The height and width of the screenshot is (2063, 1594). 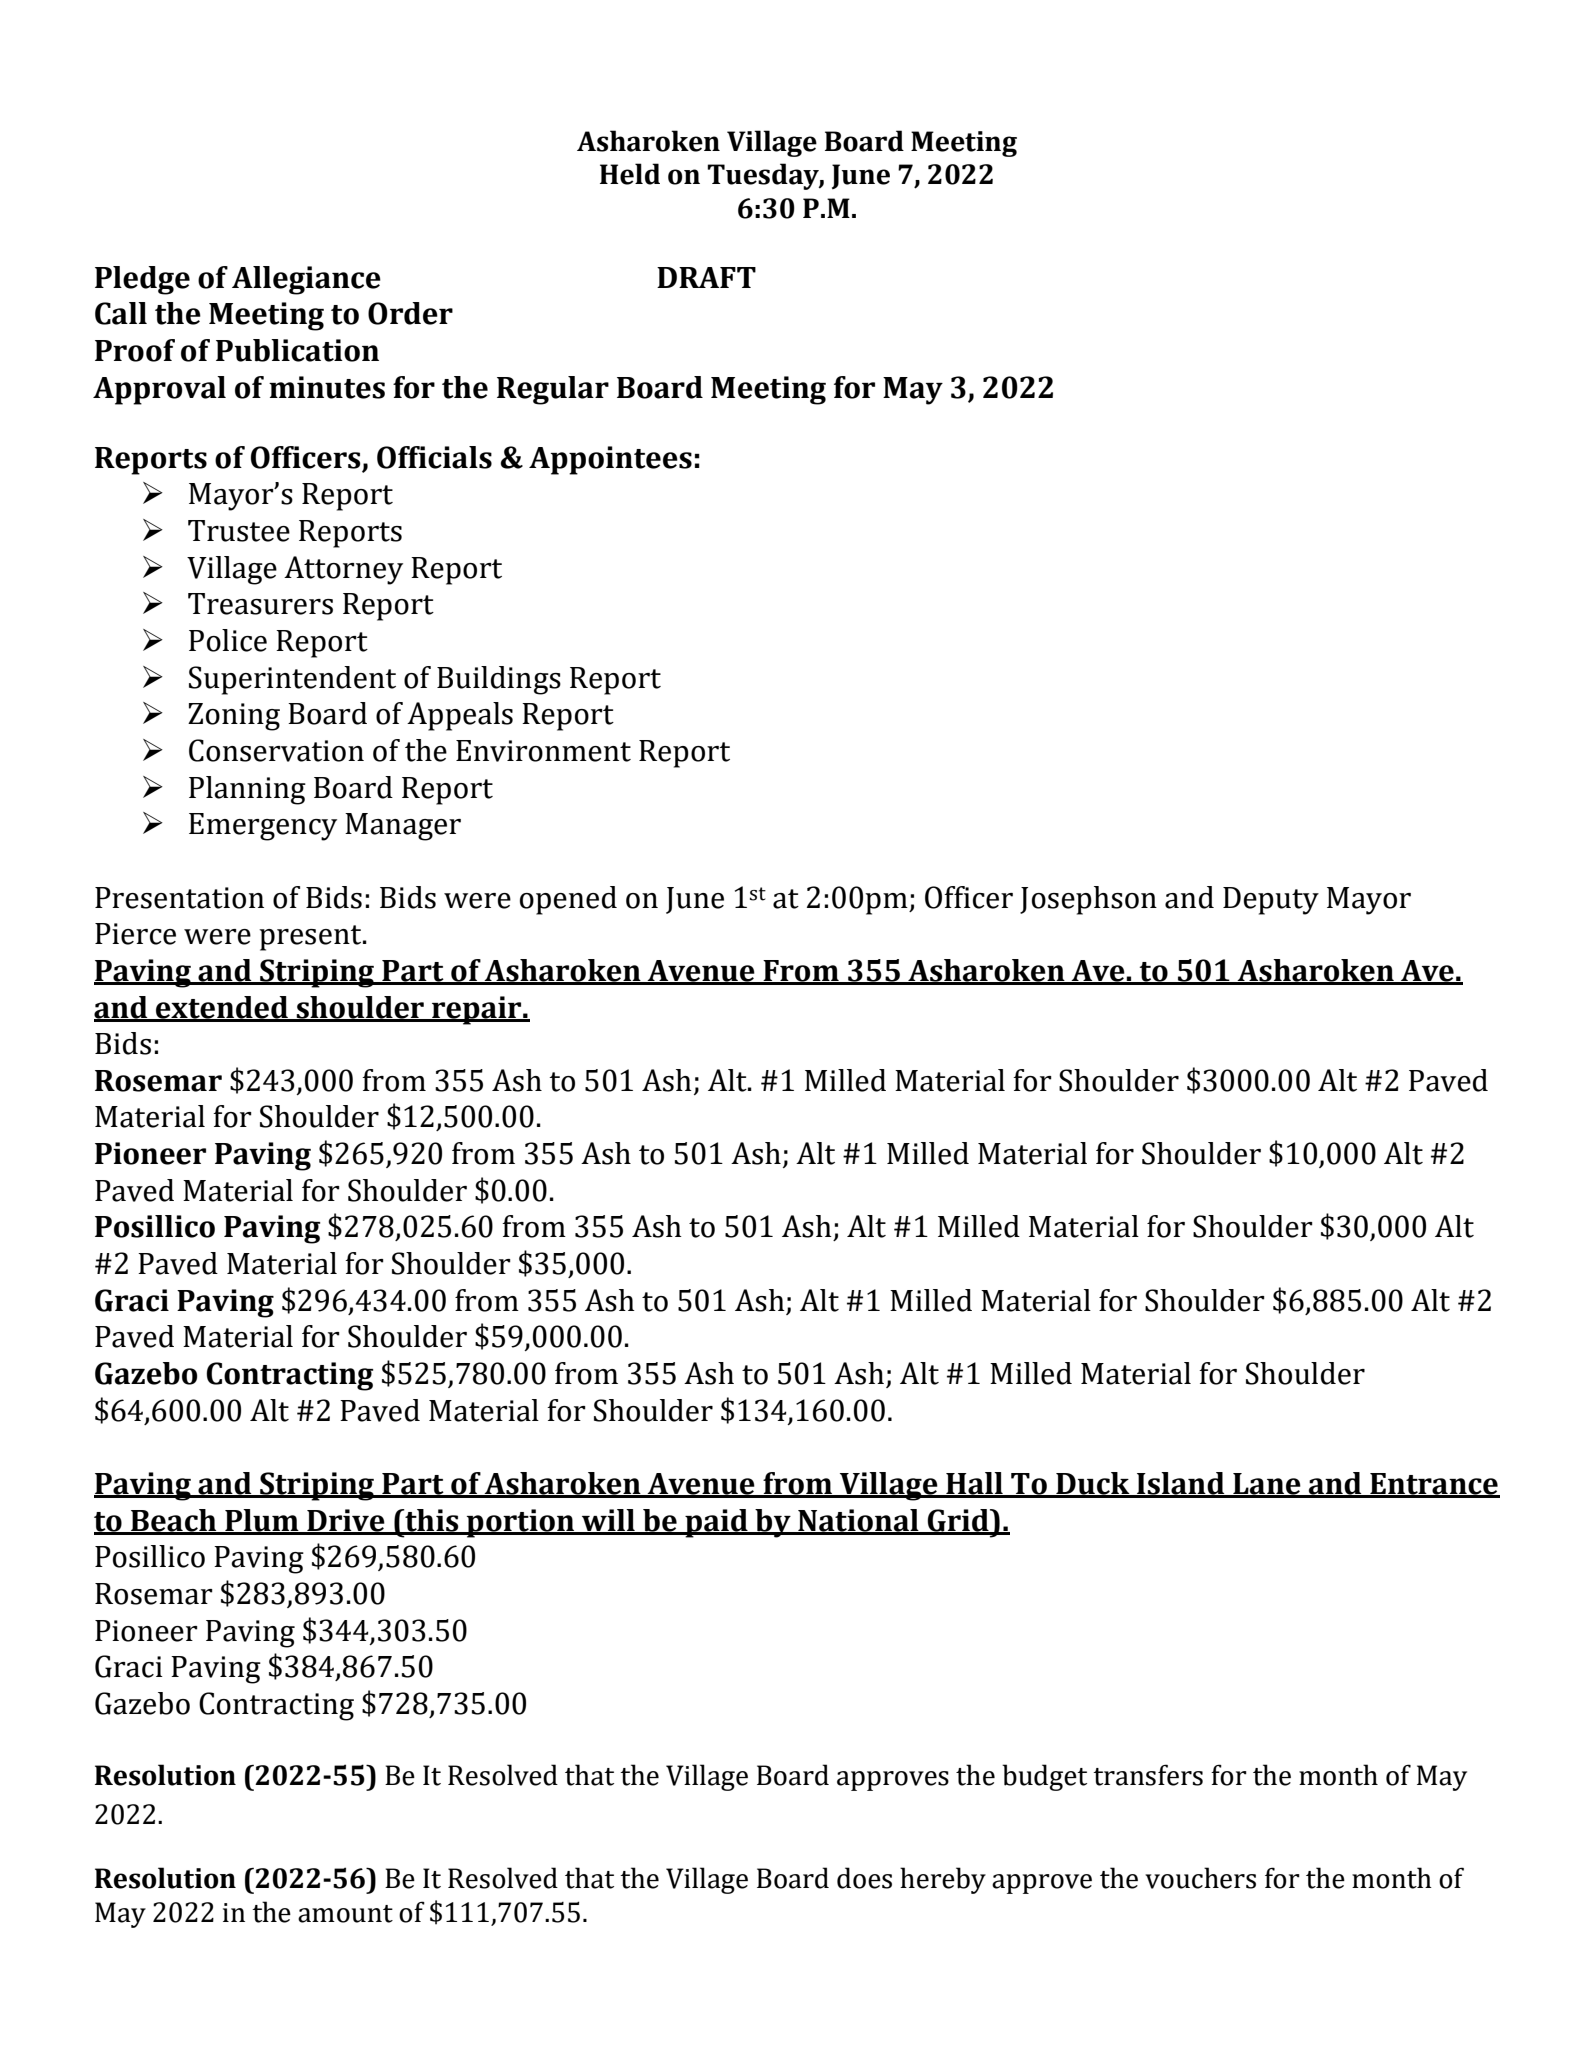 I want to click on portion, so click(x=521, y=1523).
